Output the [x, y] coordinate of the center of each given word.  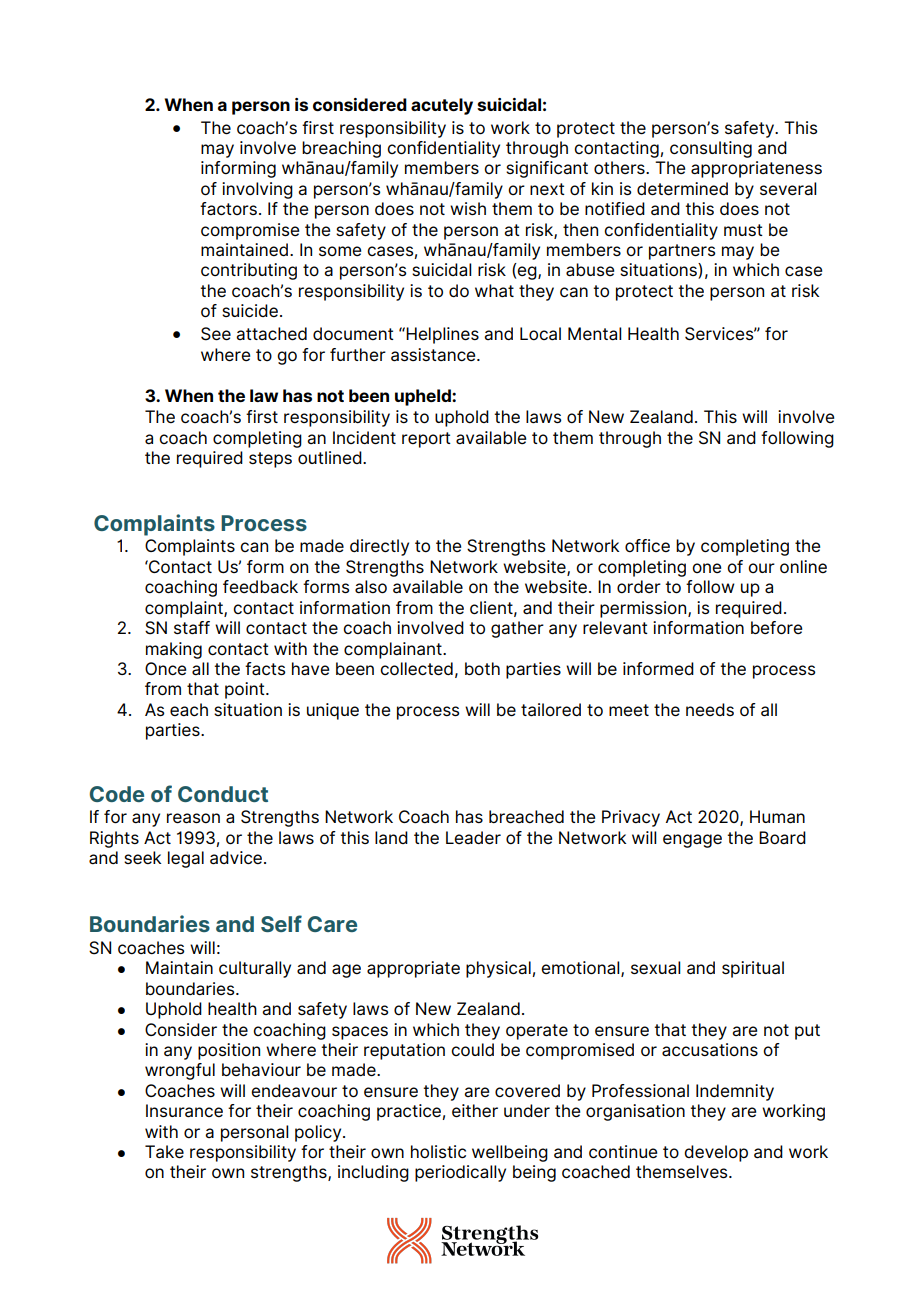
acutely [442, 106]
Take [164, 1152]
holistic [438, 1152]
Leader [473, 838]
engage [692, 841]
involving [257, 190]
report [426, 440]
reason [193, 818]
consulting [711, 149]
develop [716, 1153]
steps [270, 460]
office [647, 546]
